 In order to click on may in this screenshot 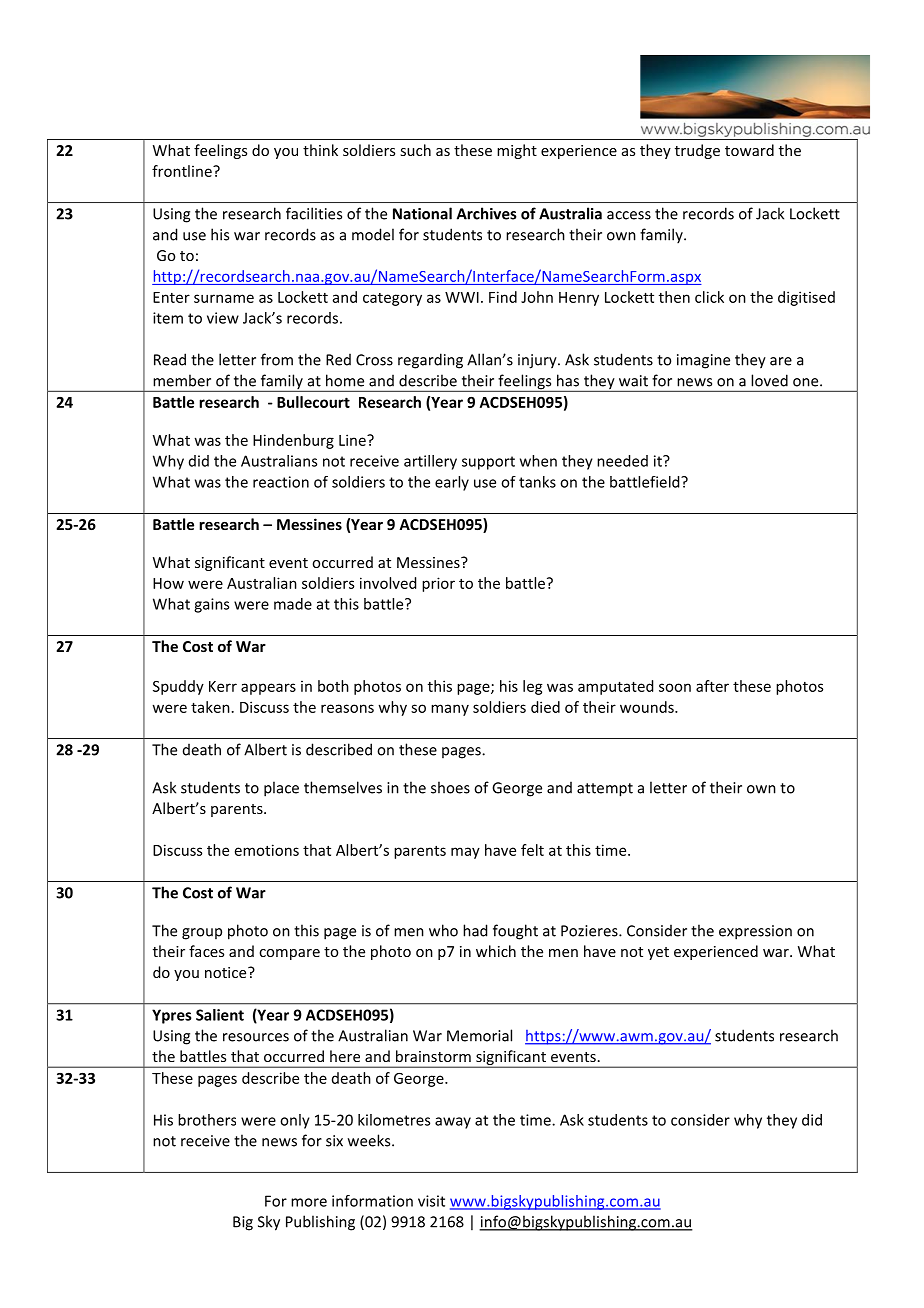, I will do `click(465, 853)`.
